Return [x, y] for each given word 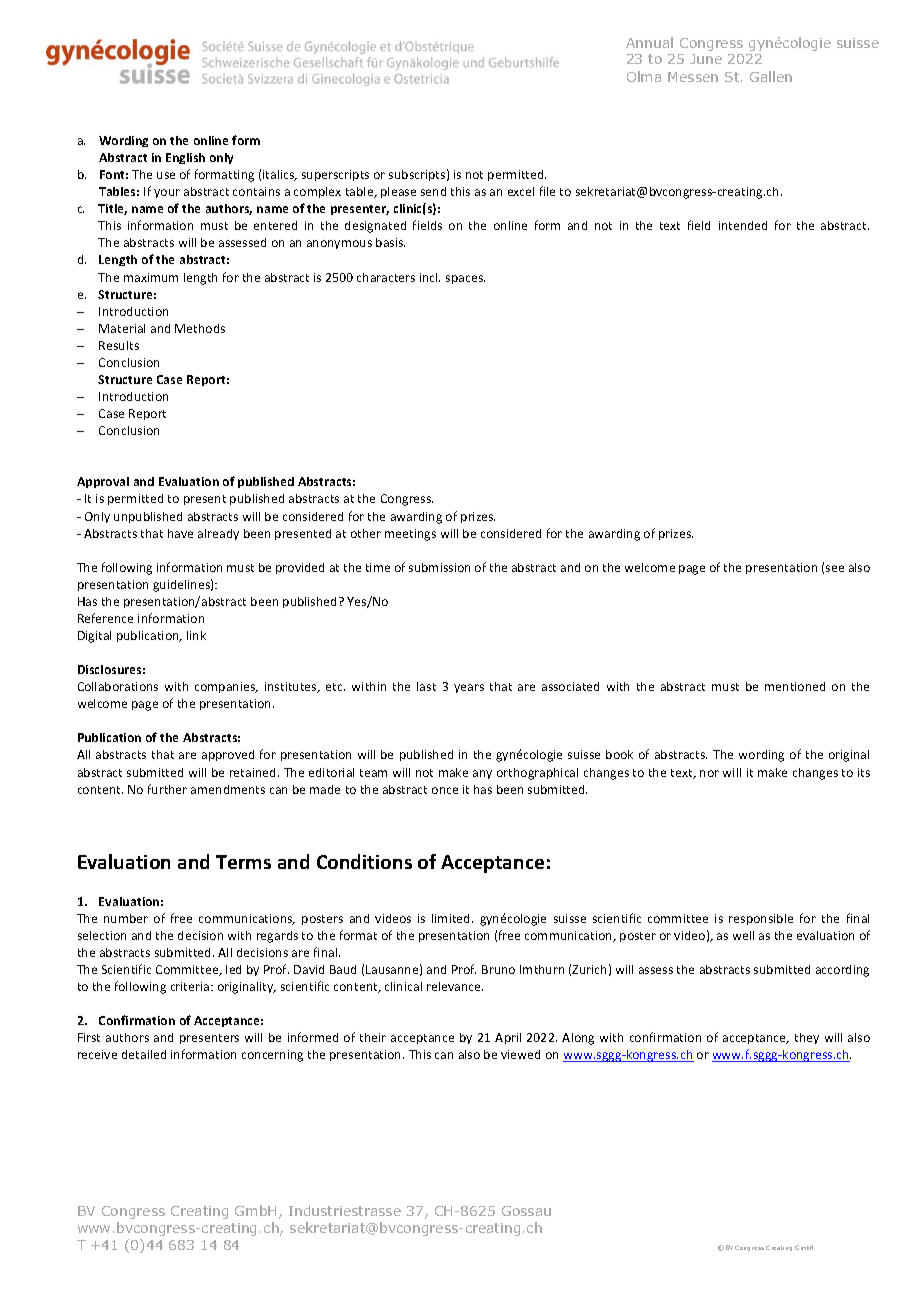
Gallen [771, 76]
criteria [191, 986]
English [185, 158]
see [835, 568]
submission [439, 567]
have [180, 533]
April [508, 1038]
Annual [649, 42]
